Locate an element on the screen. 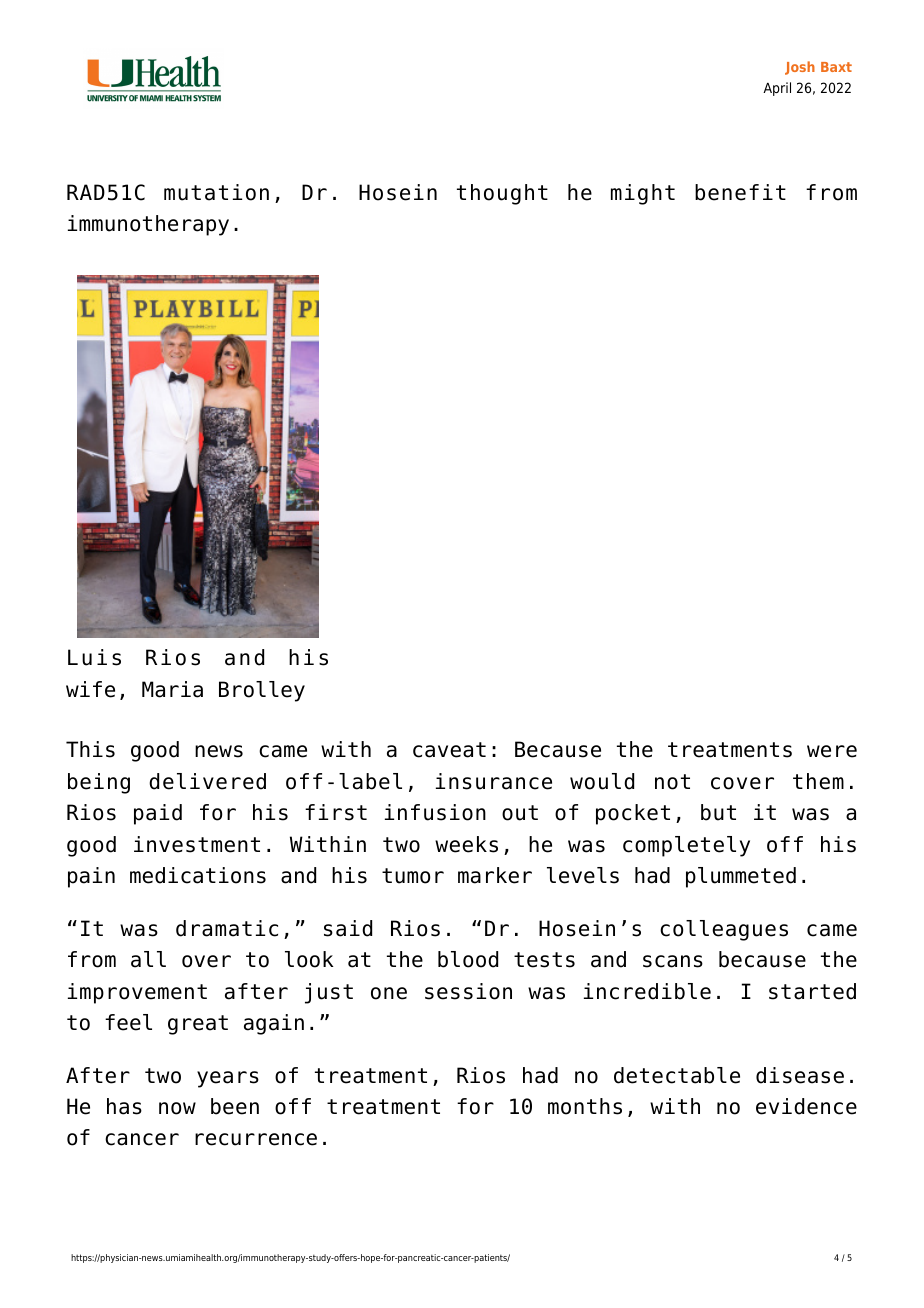  caveat is located at coordinates (449, 750).
